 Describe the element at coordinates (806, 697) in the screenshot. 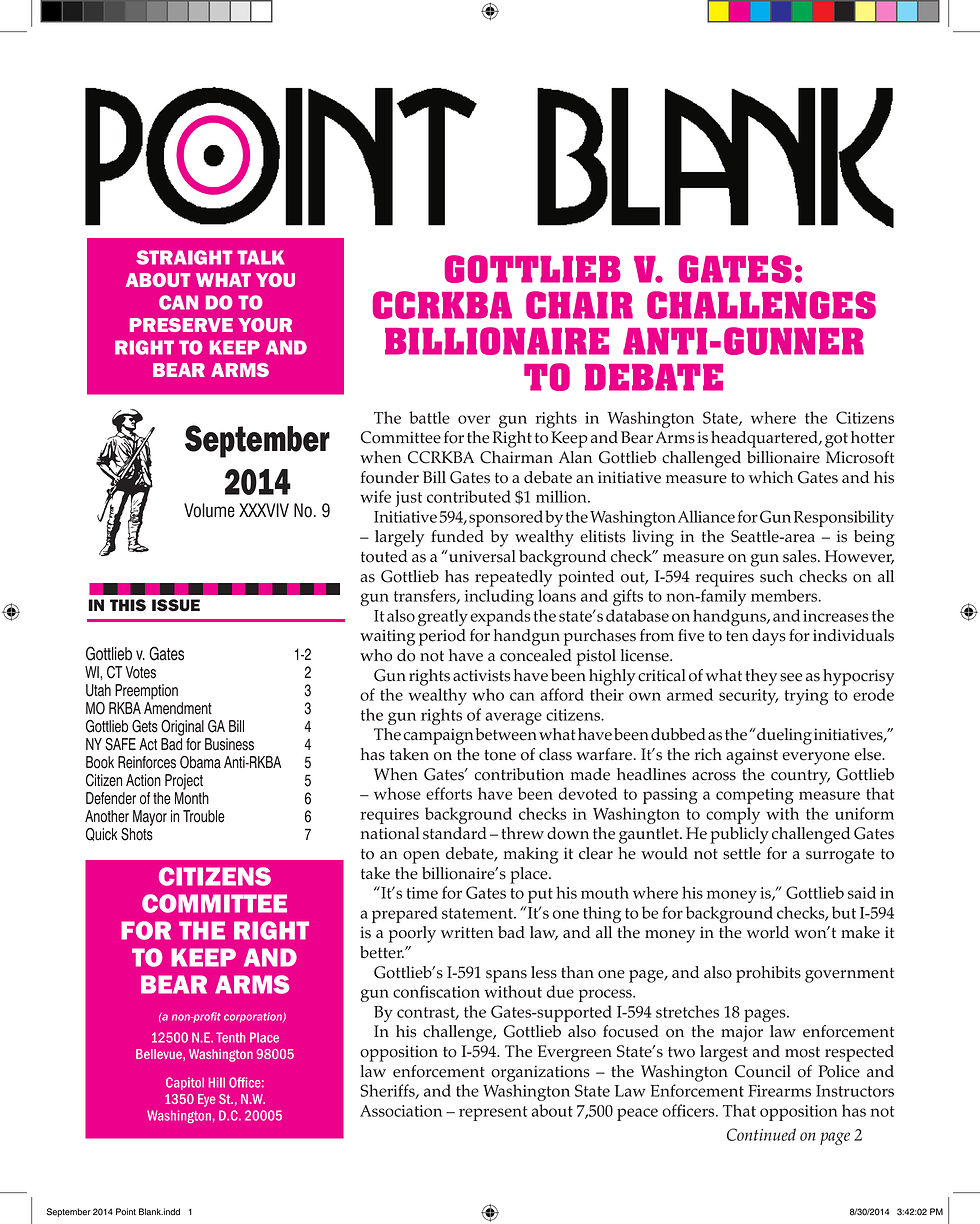

I see `trying` at that location.
